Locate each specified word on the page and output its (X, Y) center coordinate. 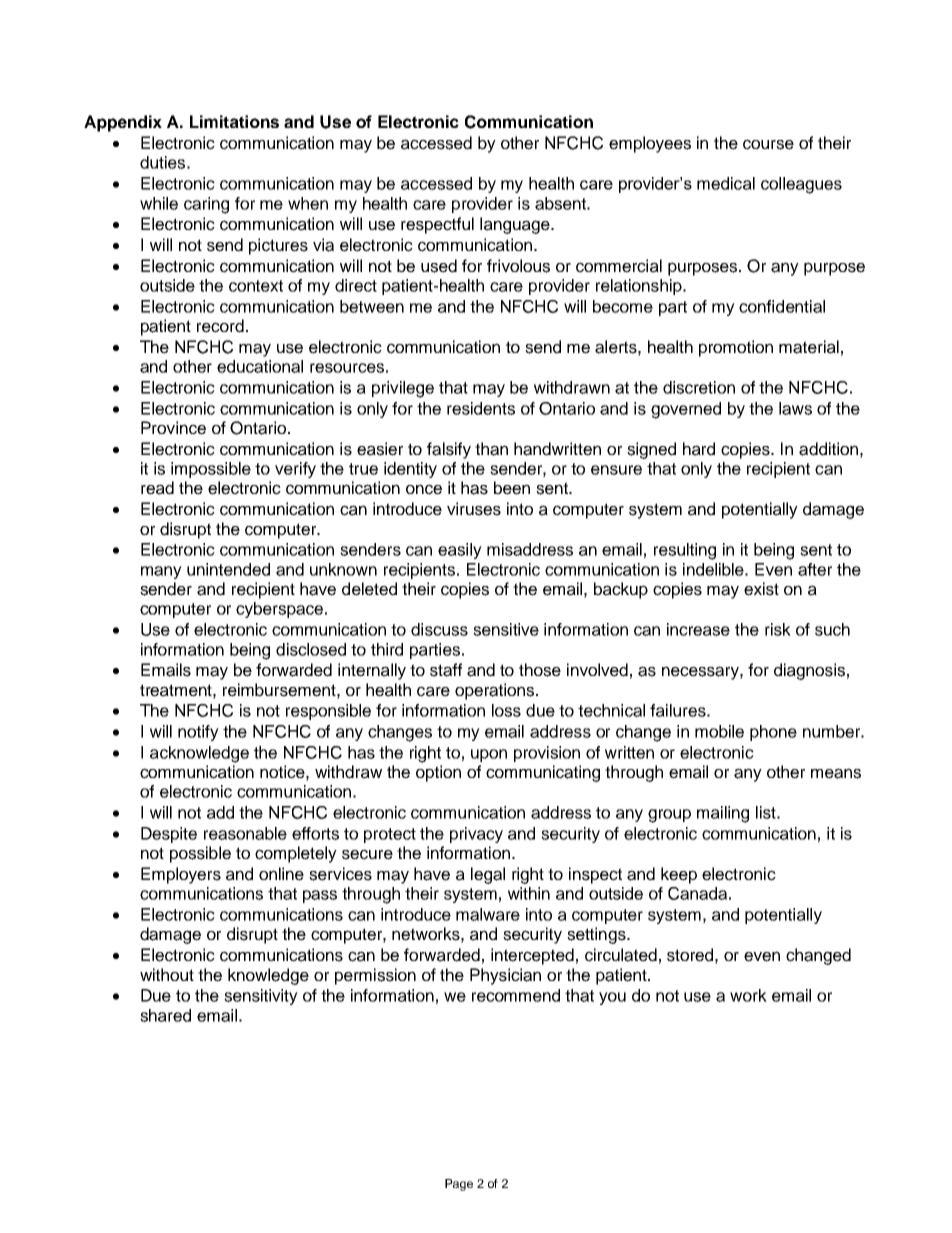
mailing (723, 814)
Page (459, 1185)
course (768, 144)
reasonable (245, 833)
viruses (474, 509)
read (157, 488)
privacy (476, 835)
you (612, 998)
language (516, 225)
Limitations (234, 121)
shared (165, 1015)
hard (699, 449)
